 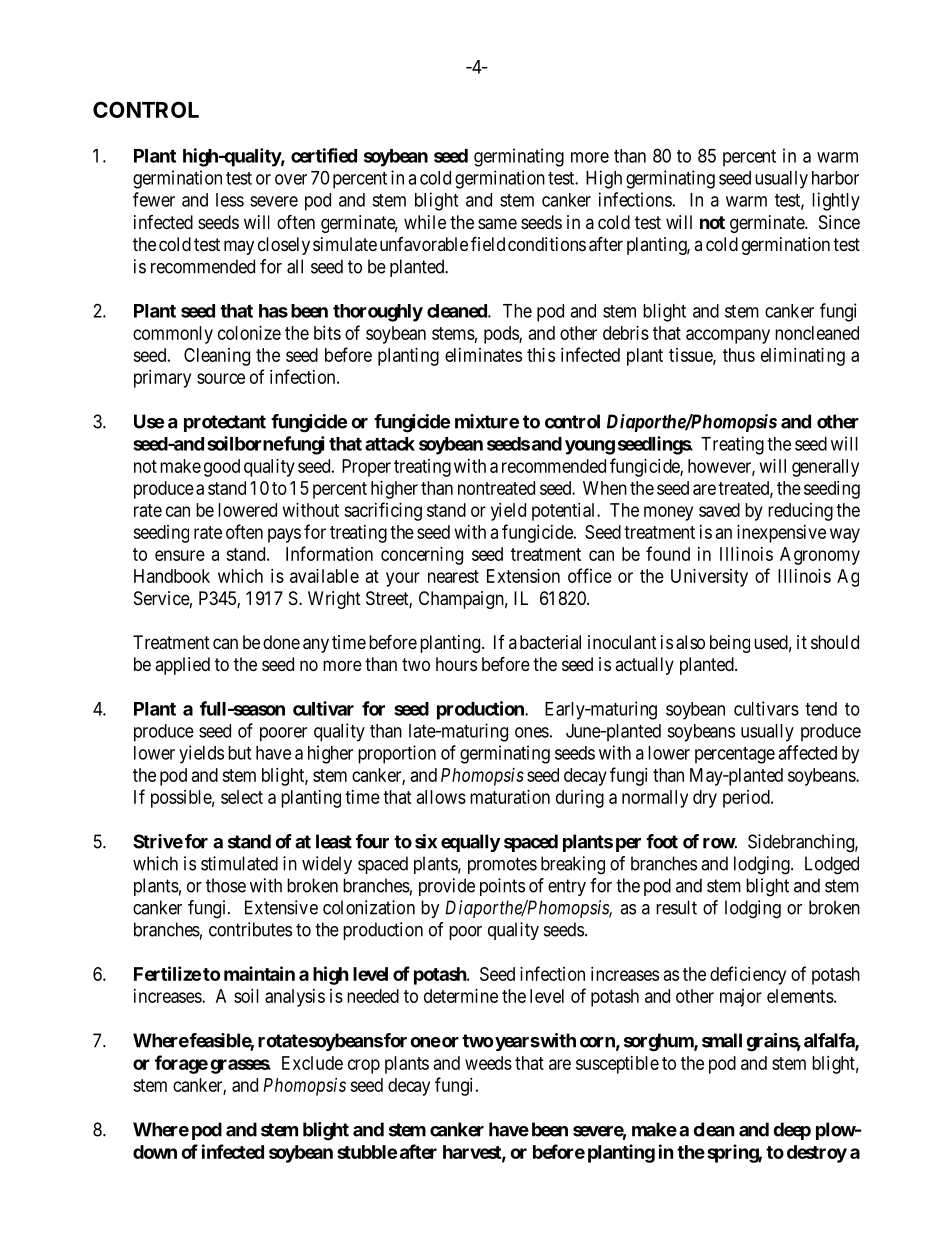 What do you see at coordinates (312, 1063) in the page?
I see `Exclude` at bounding box center [312, 1063].
